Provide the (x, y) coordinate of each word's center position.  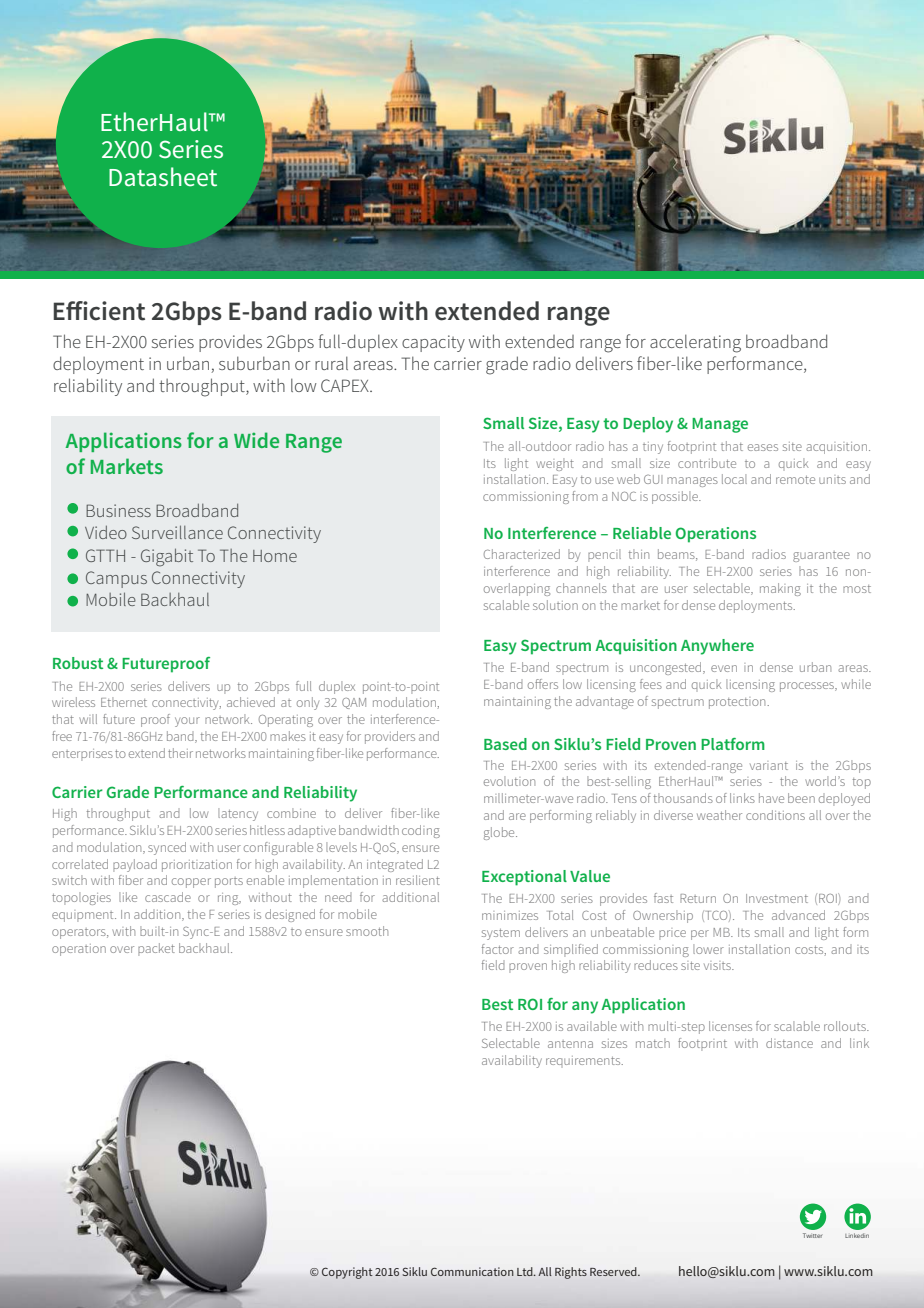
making (780, 589)
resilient (418, 880)
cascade (168, 897)
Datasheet (163, 177)
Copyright (347, 1273)
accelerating (695, 343)
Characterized (522, 554)
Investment (777, 898)
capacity (433, 343)
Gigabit (167, 557)
